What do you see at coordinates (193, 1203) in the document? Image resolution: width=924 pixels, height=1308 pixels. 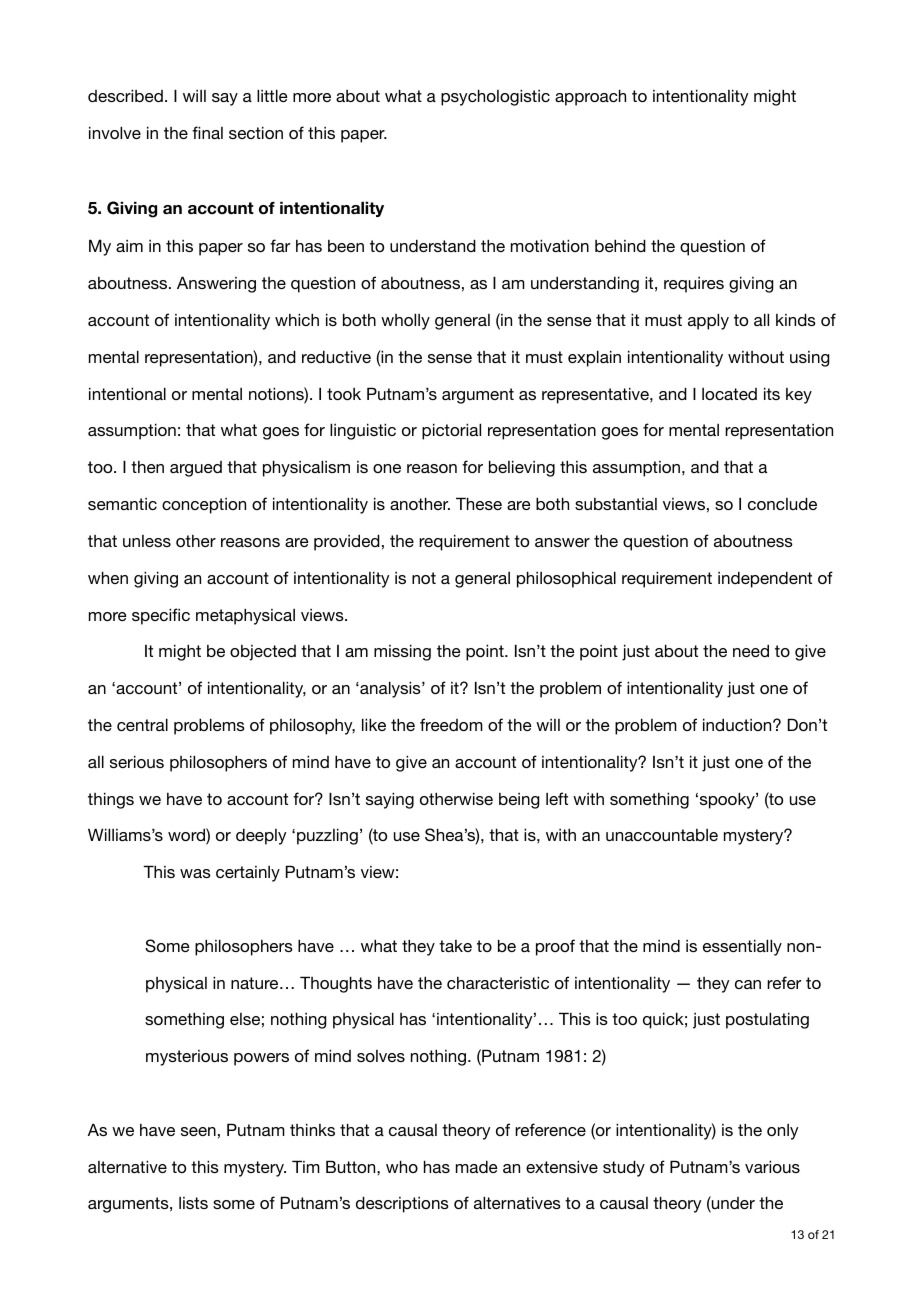 I see `lists` at bounding box center [193, 1203].
